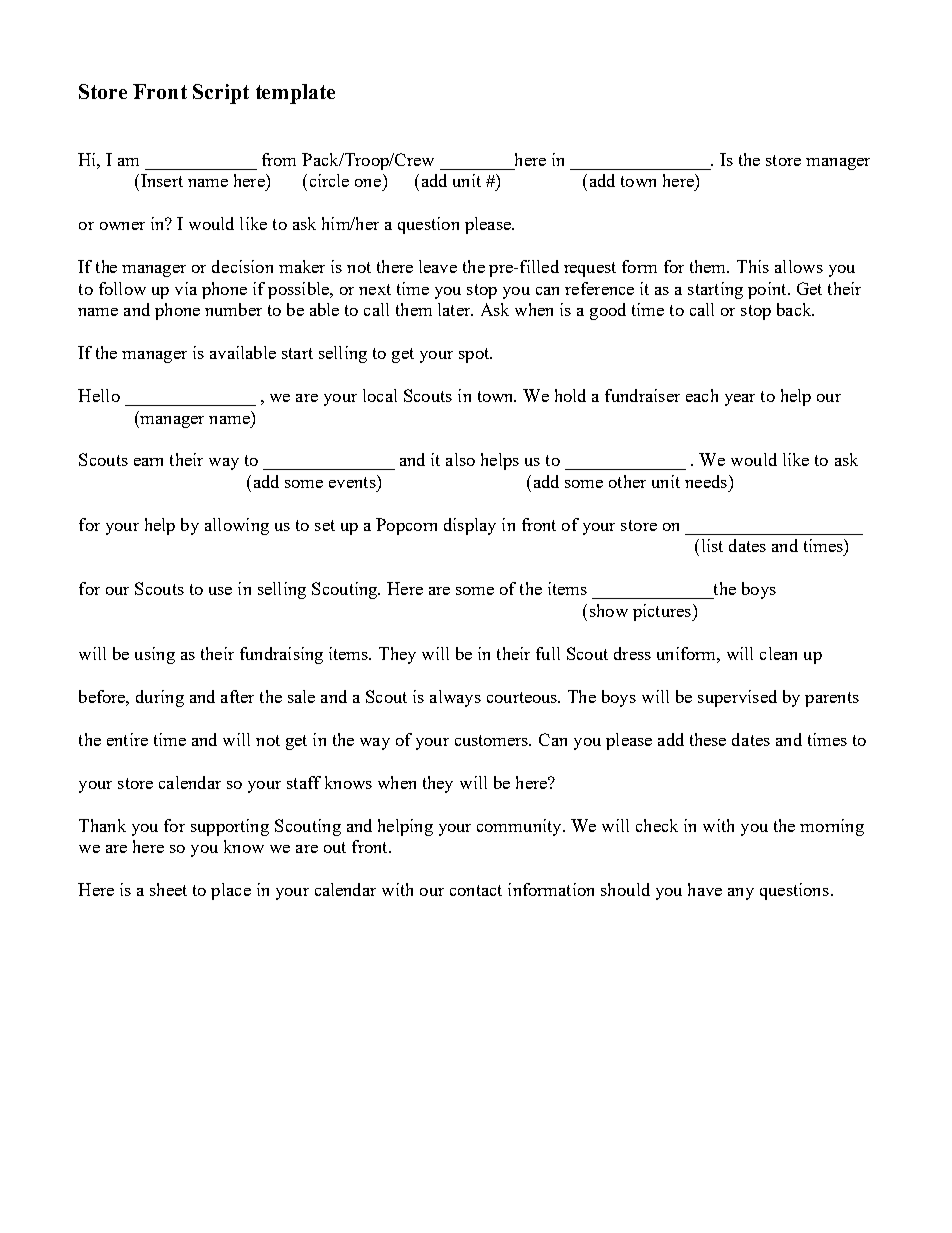 The height and width of the screenshot is (1233, 952). I want to click on any, so click(741, 894).
